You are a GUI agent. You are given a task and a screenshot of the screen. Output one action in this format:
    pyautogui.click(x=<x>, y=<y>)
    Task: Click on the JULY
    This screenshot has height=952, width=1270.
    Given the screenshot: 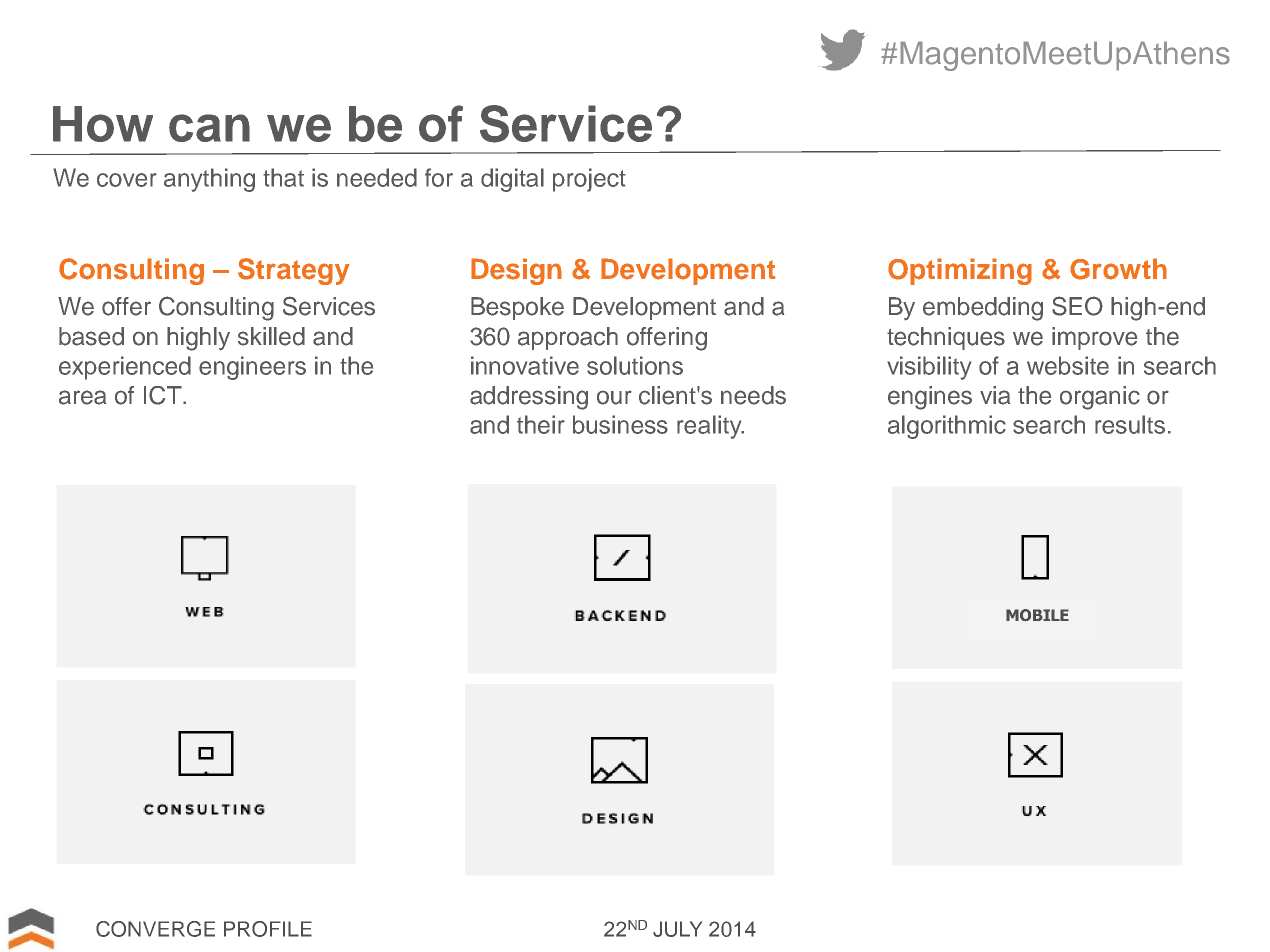 What is the action you would take?
    pyautogui.click(x=677, y=929)
